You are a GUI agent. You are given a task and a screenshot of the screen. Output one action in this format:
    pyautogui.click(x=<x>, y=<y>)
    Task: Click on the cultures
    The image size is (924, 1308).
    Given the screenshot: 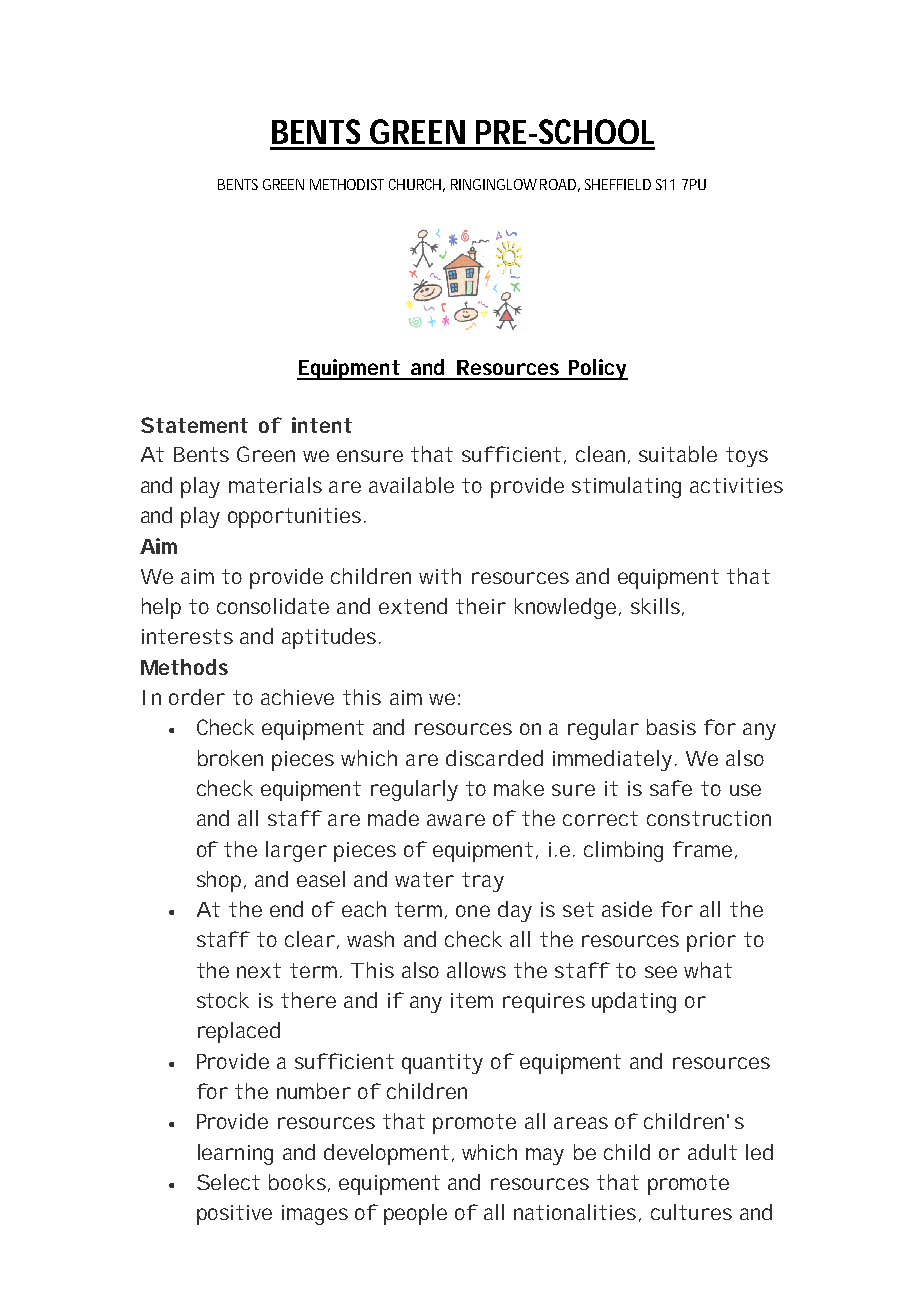 What is the action you would take?
    pyautogui.click(x=691, y=1212)
